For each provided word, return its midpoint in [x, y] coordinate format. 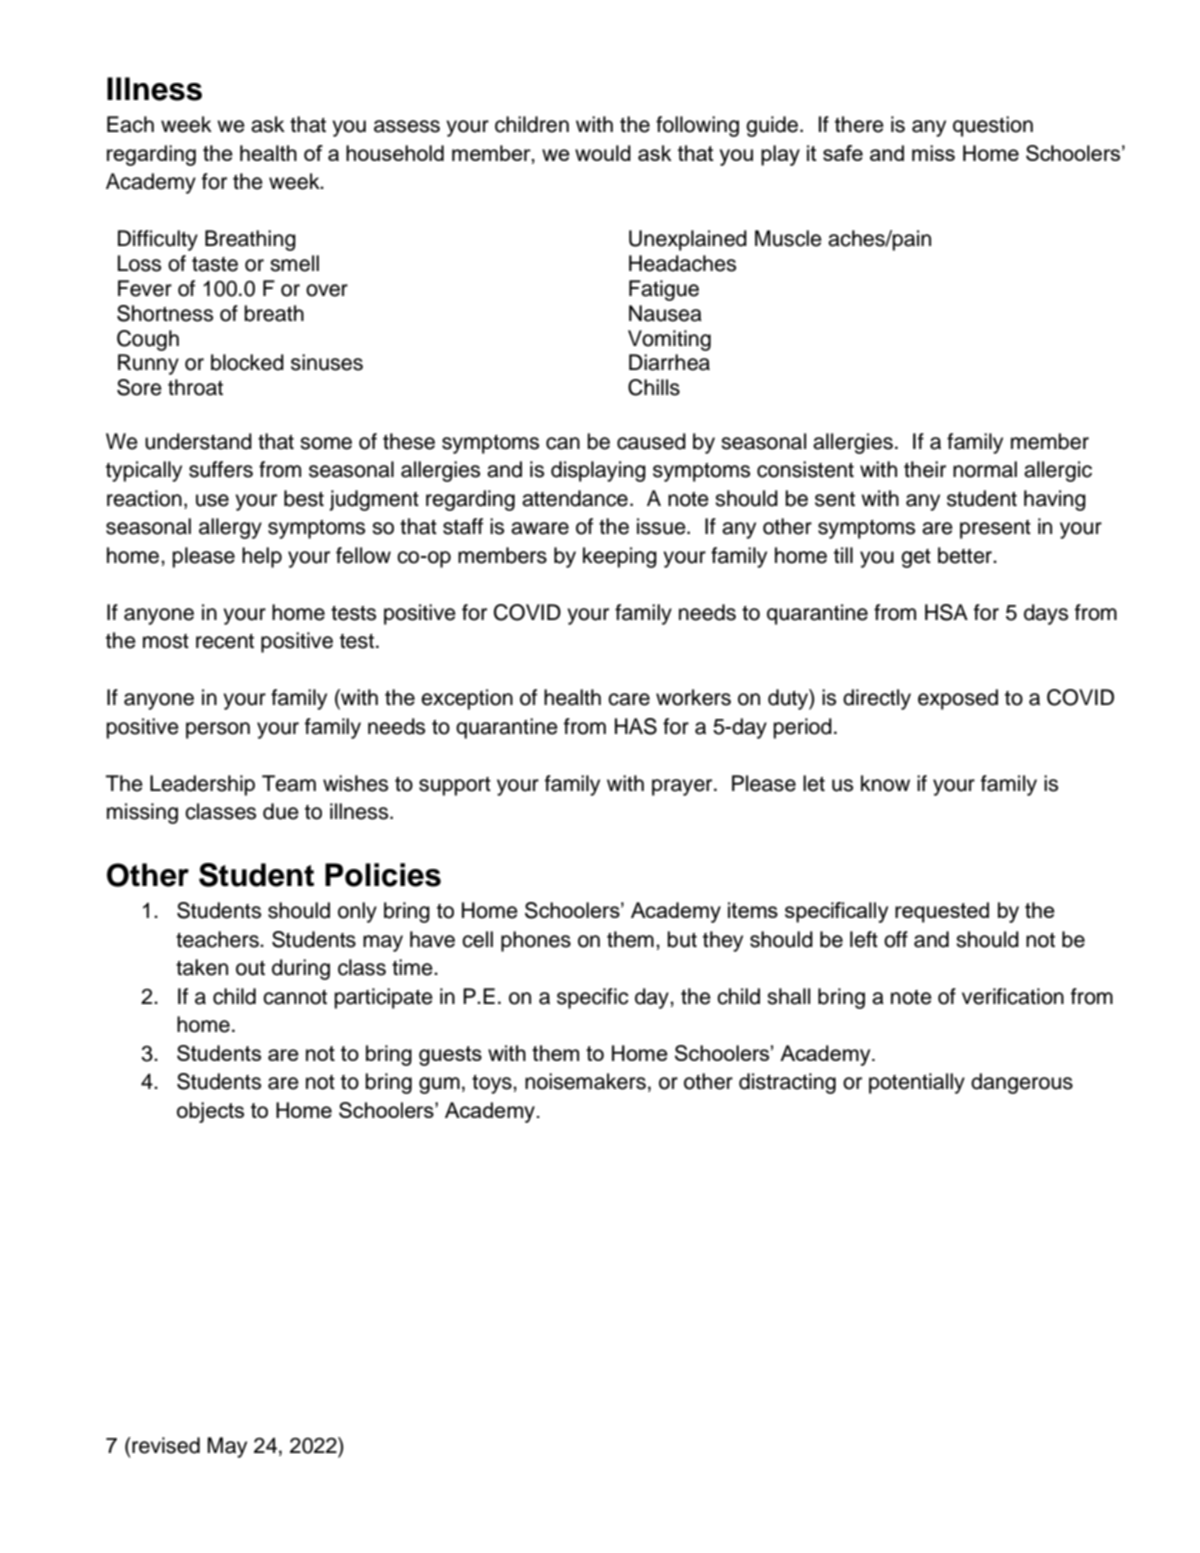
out [250, 968]
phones [536, 941]
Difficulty [158, 240]
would [603, 153]
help [262, 557]
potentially [917, 1083]
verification [1013, 996]
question [993, 126]
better [966, 555]
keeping [620, 557]
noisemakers [585, 1081]
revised [166, 1445]
